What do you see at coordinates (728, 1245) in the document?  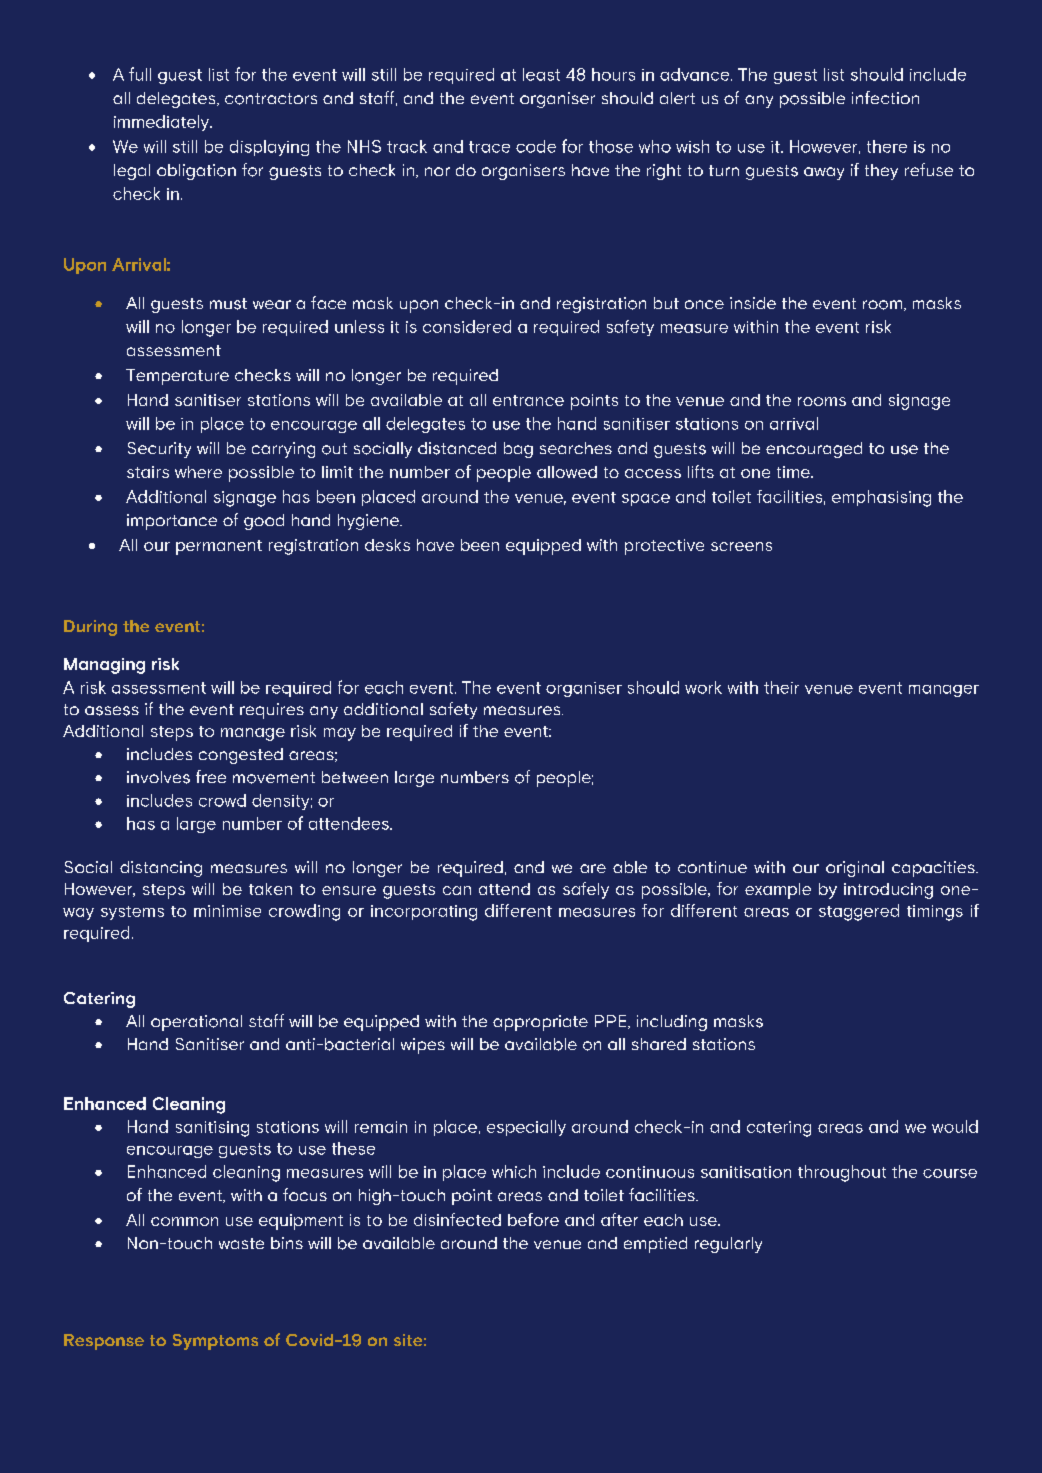 I see `regularly` at bounding box center [728, 1245].
